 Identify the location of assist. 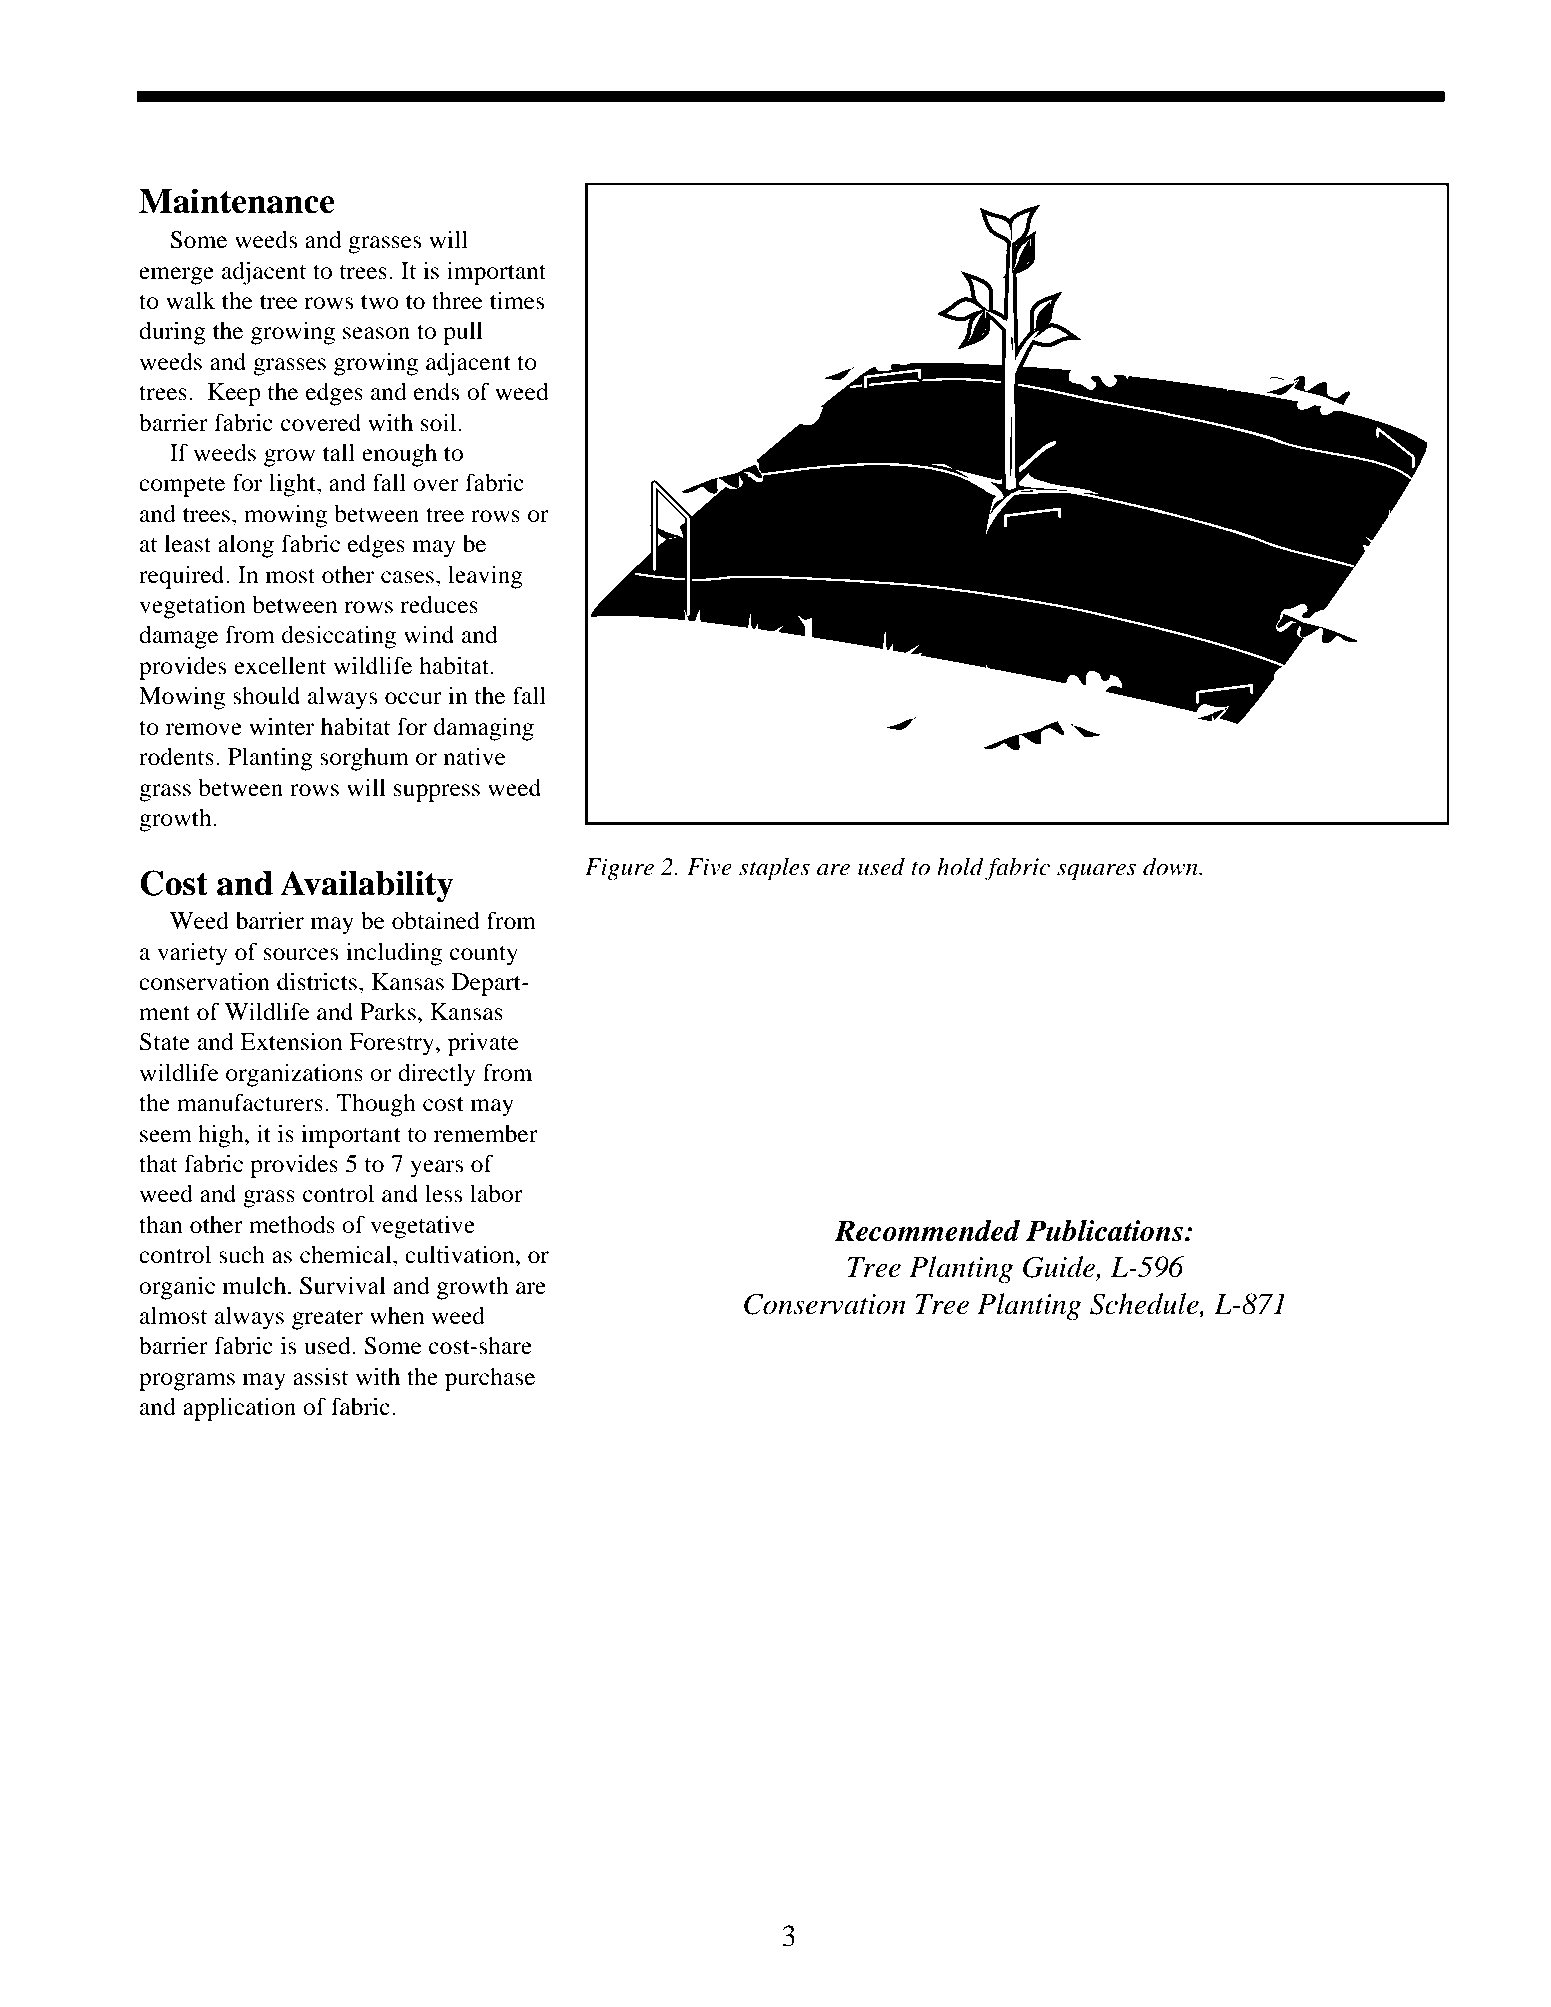
(321, 1376).
